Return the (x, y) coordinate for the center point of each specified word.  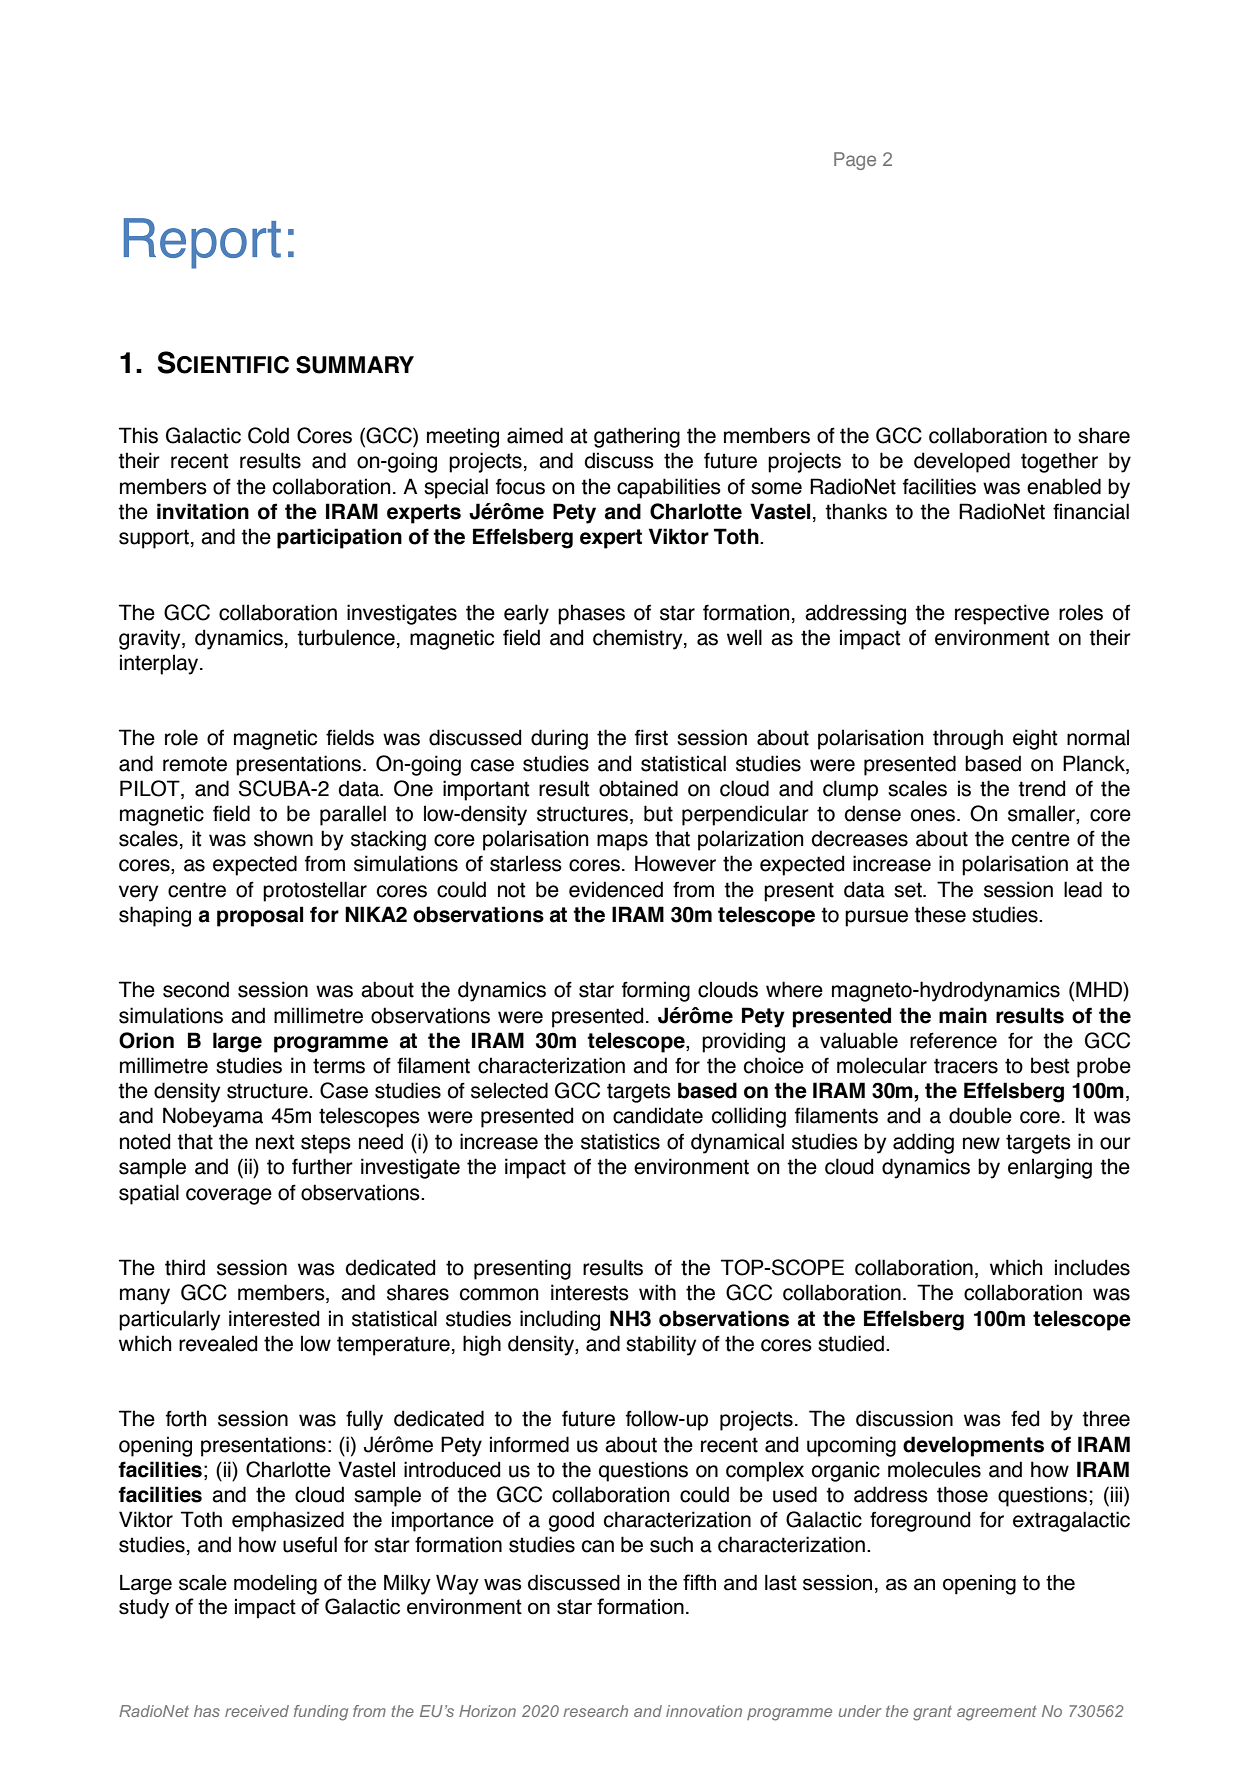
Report (202, 243)
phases (591, 614)
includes (1092, 1267)
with (657, 1292)
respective (1002, 614)
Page (855, 161)
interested (274, 1318)
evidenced (616, 889)
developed (962, 462)
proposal (260, 916)
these (940, 914)
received (257, 1711)
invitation (203, 511)
